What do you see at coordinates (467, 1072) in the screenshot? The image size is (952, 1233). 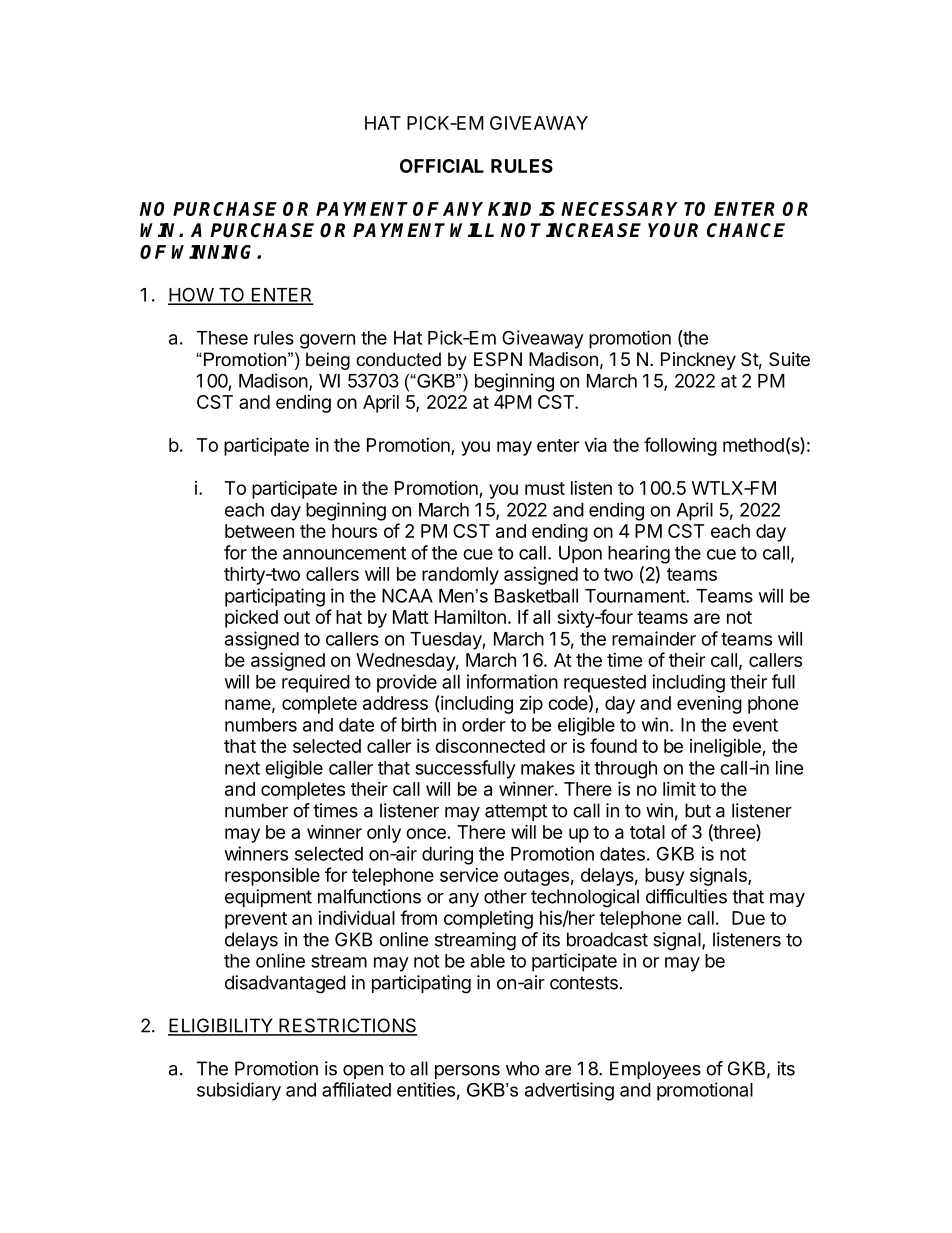 I see `persons` at bounding box center [467, 1072].
